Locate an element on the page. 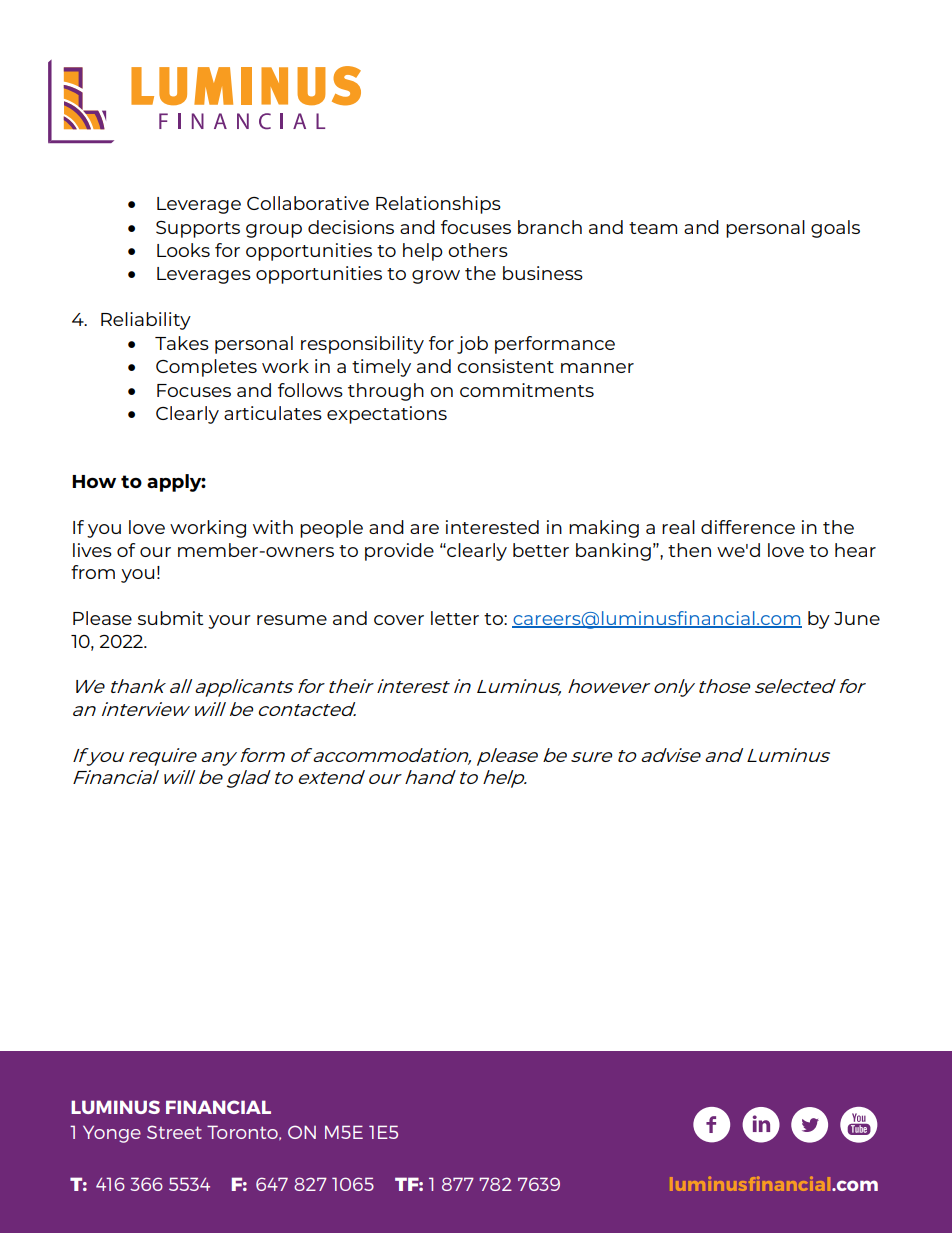 This document has width=952, height=1233. Yonge is located at coordinates (112, 1134).
